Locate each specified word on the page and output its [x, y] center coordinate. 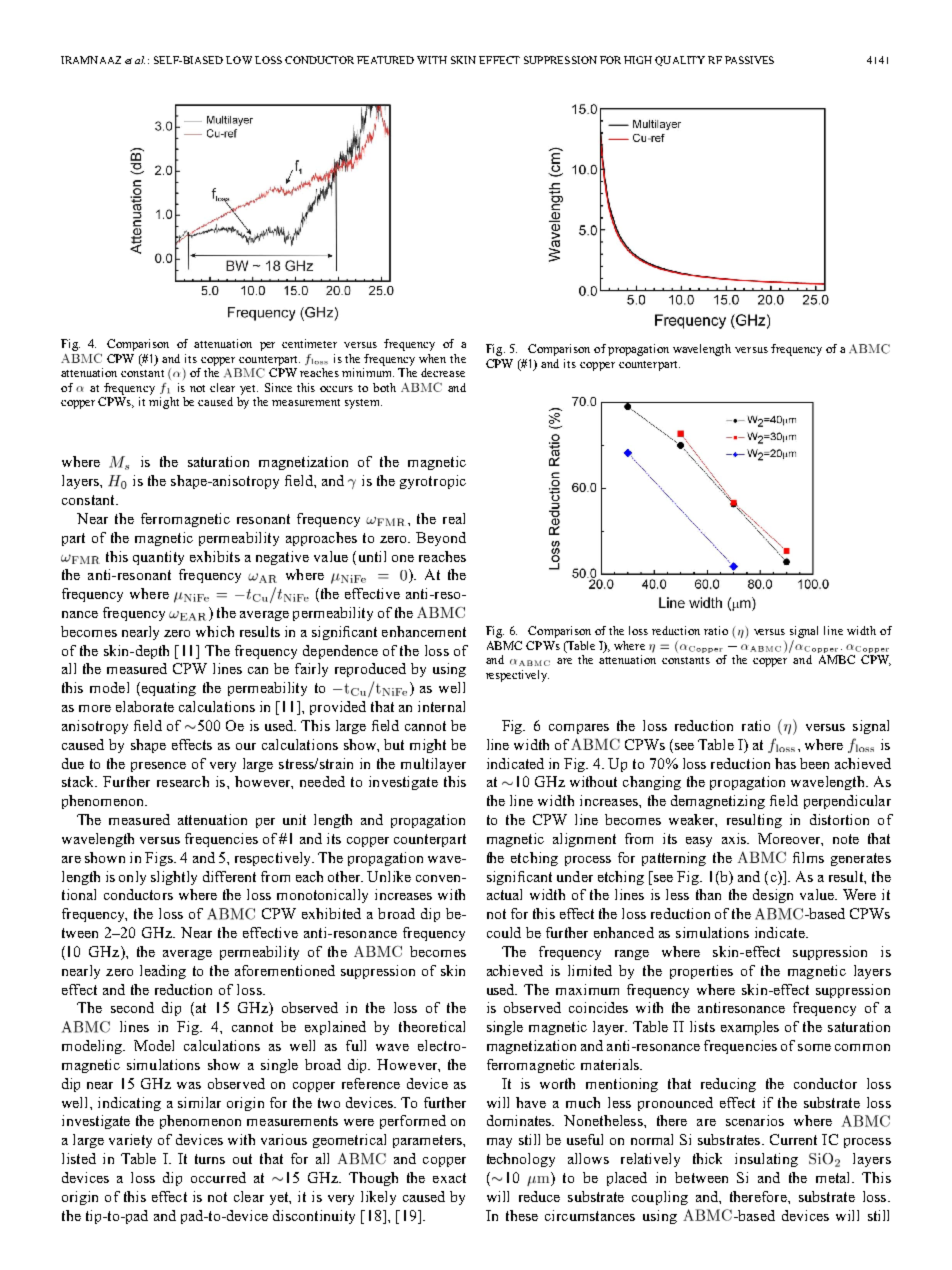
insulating [766, 1160]
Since [278, 387]
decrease [443, 372]
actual [504, 894]
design [773, 896]
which [215, 631]
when [432, 358]
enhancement [424, 631]
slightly [174, 878]
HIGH [638, 60]
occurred [218, 1177]
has [785, 763]
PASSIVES [749, 60]
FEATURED [385, 60]
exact [449, 1178]
